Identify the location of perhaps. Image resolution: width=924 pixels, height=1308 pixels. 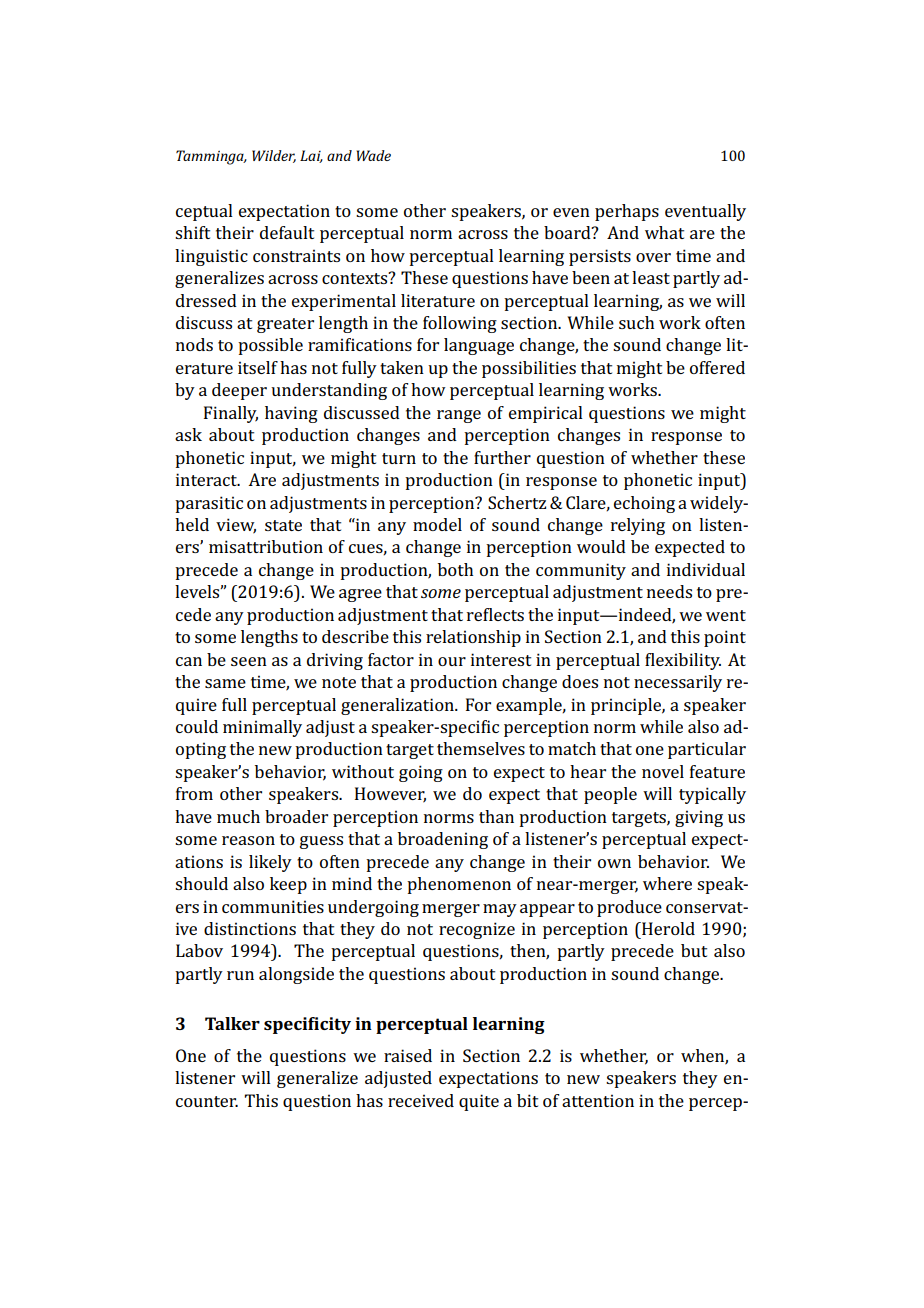
(627, 212).
